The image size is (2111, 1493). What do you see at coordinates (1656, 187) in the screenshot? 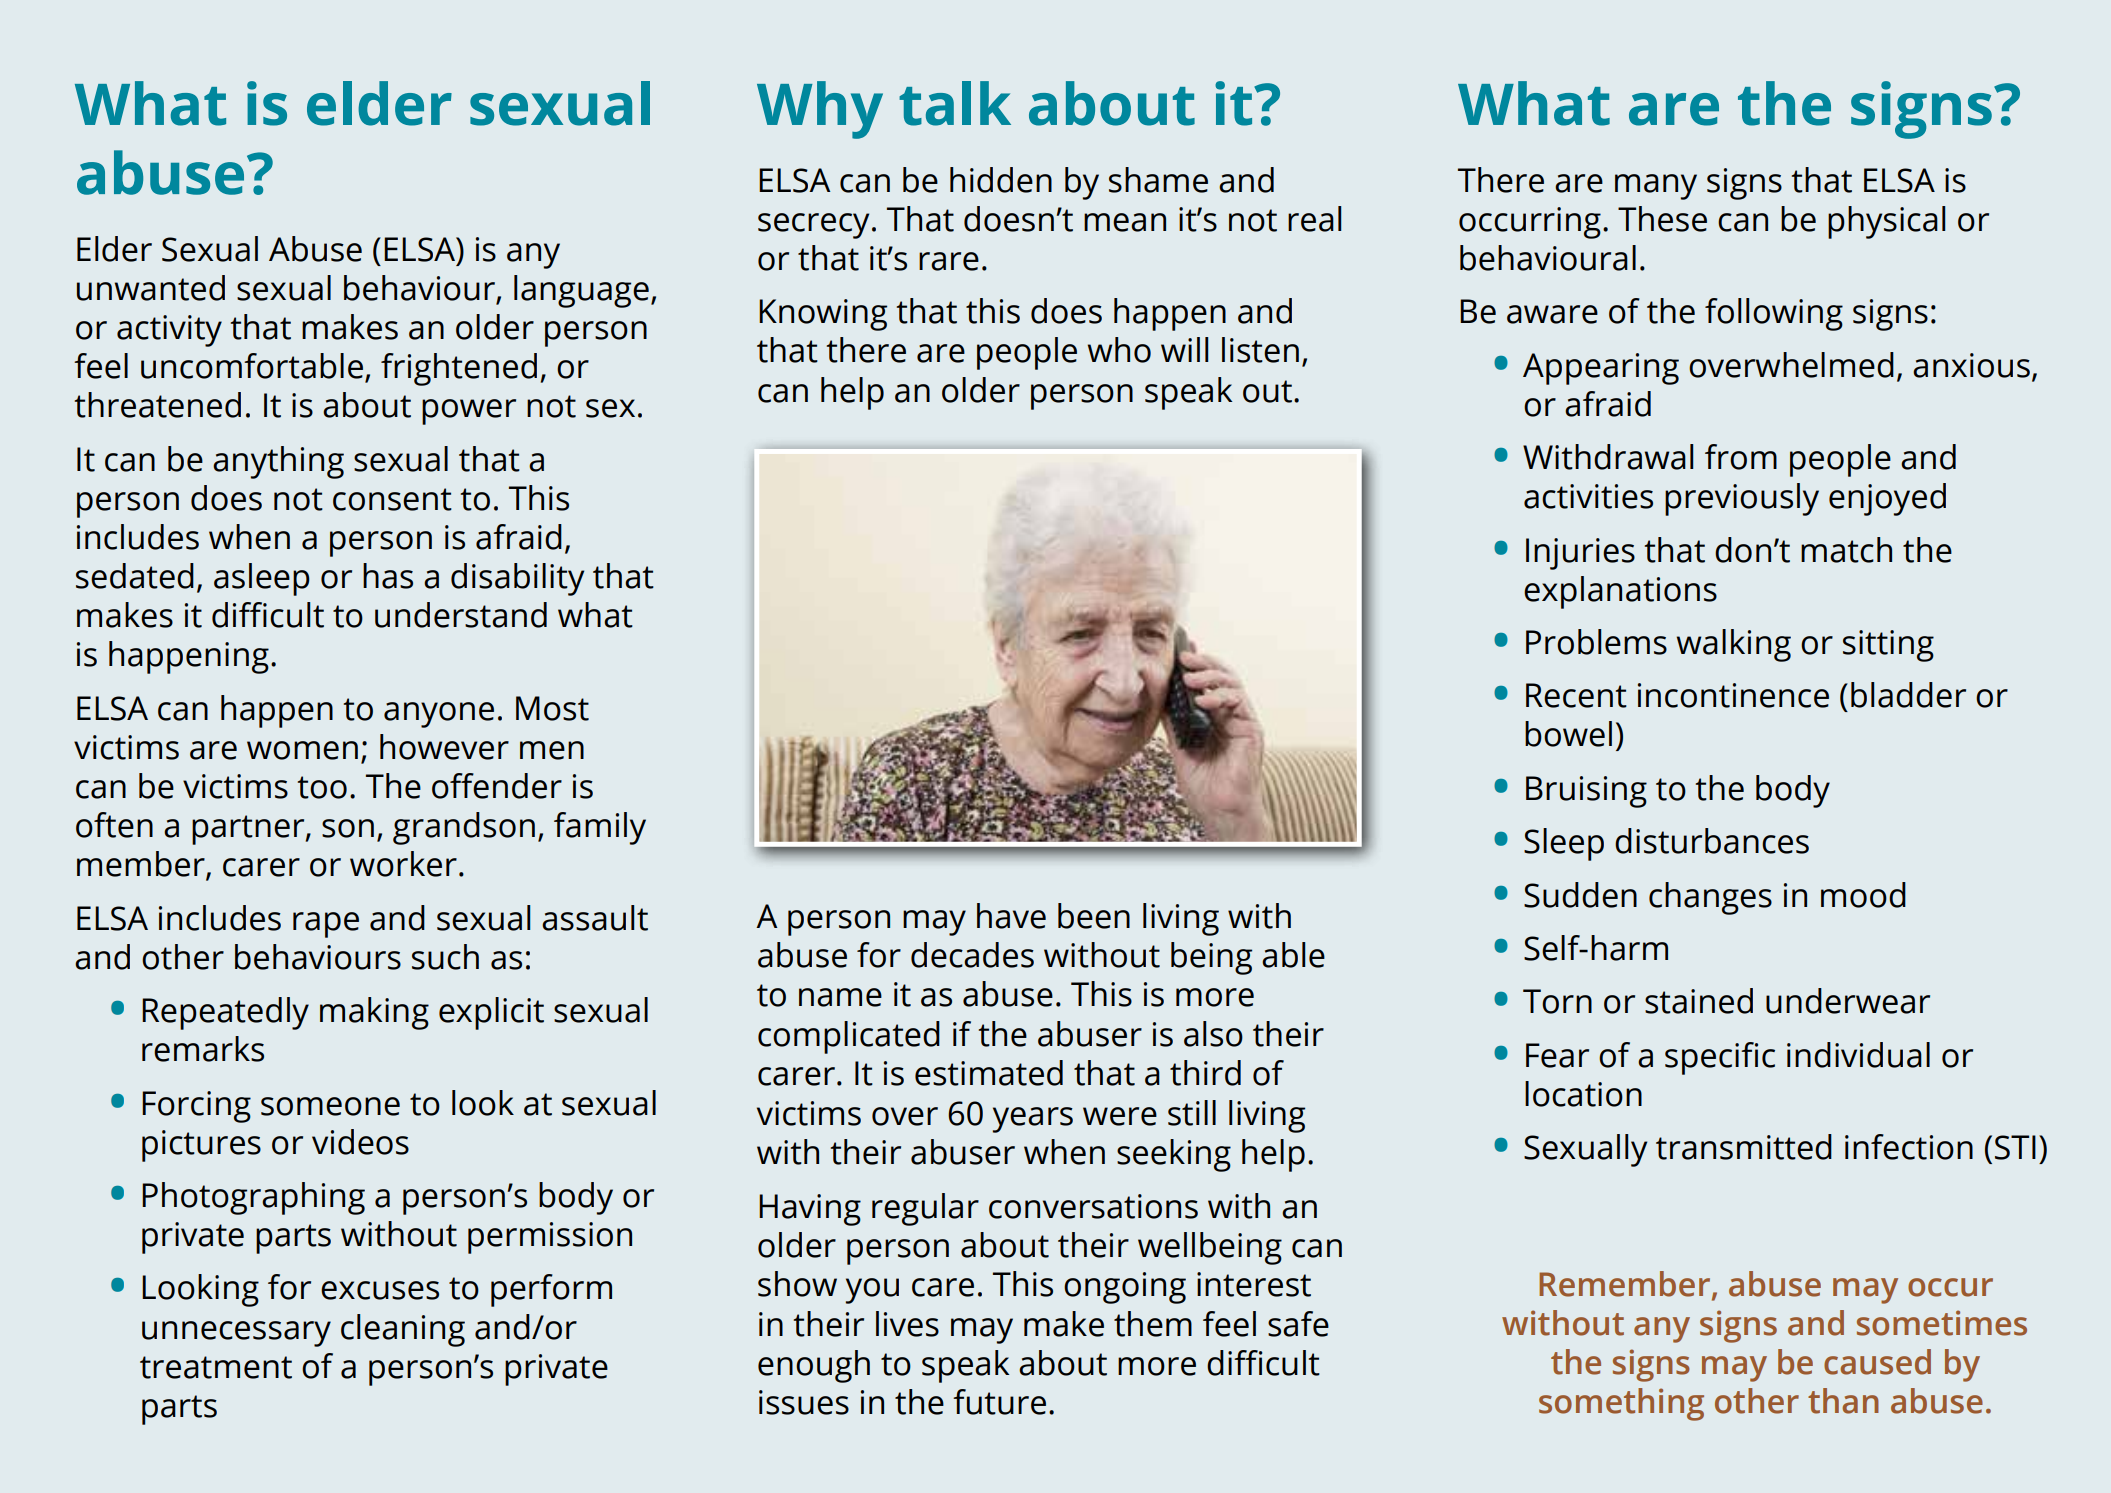
I see `many` at bounding box center [1656, 187].
